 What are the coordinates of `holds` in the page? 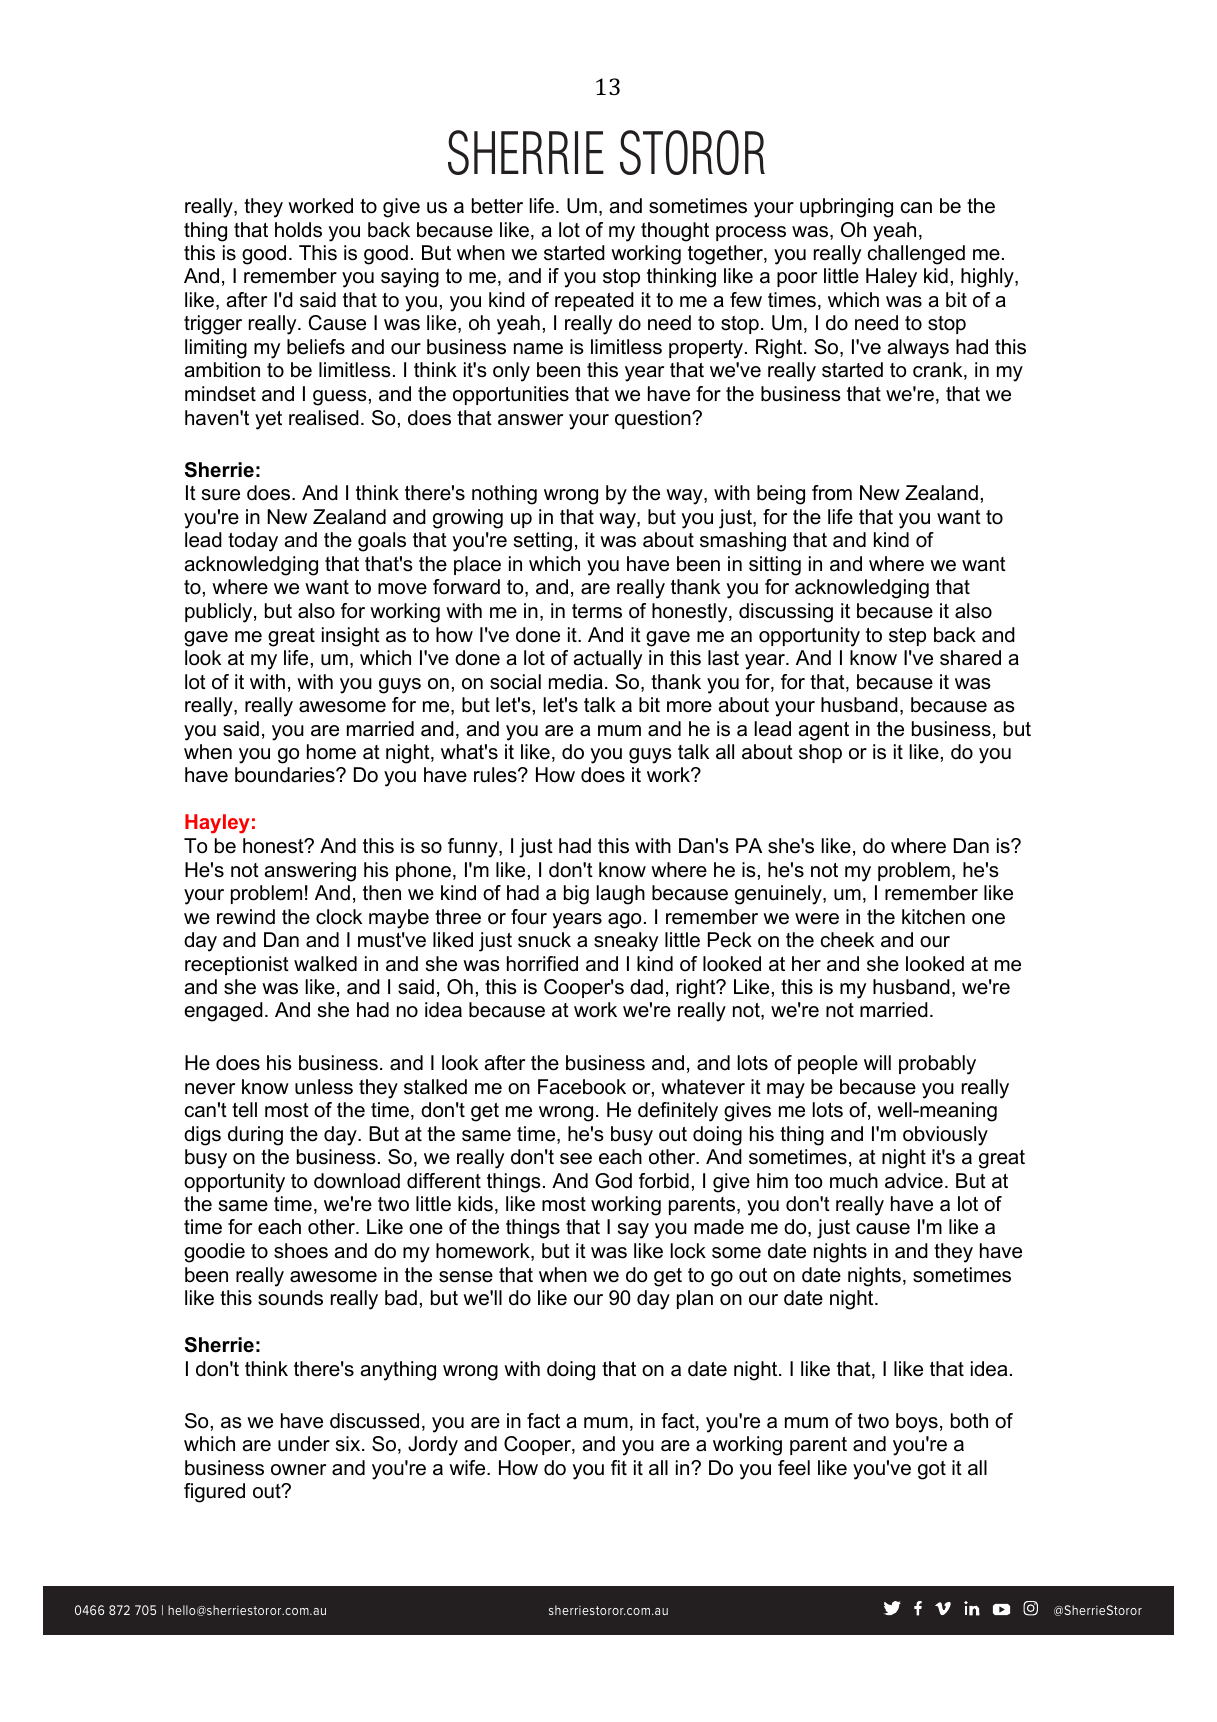 It's located at (298, 230).
